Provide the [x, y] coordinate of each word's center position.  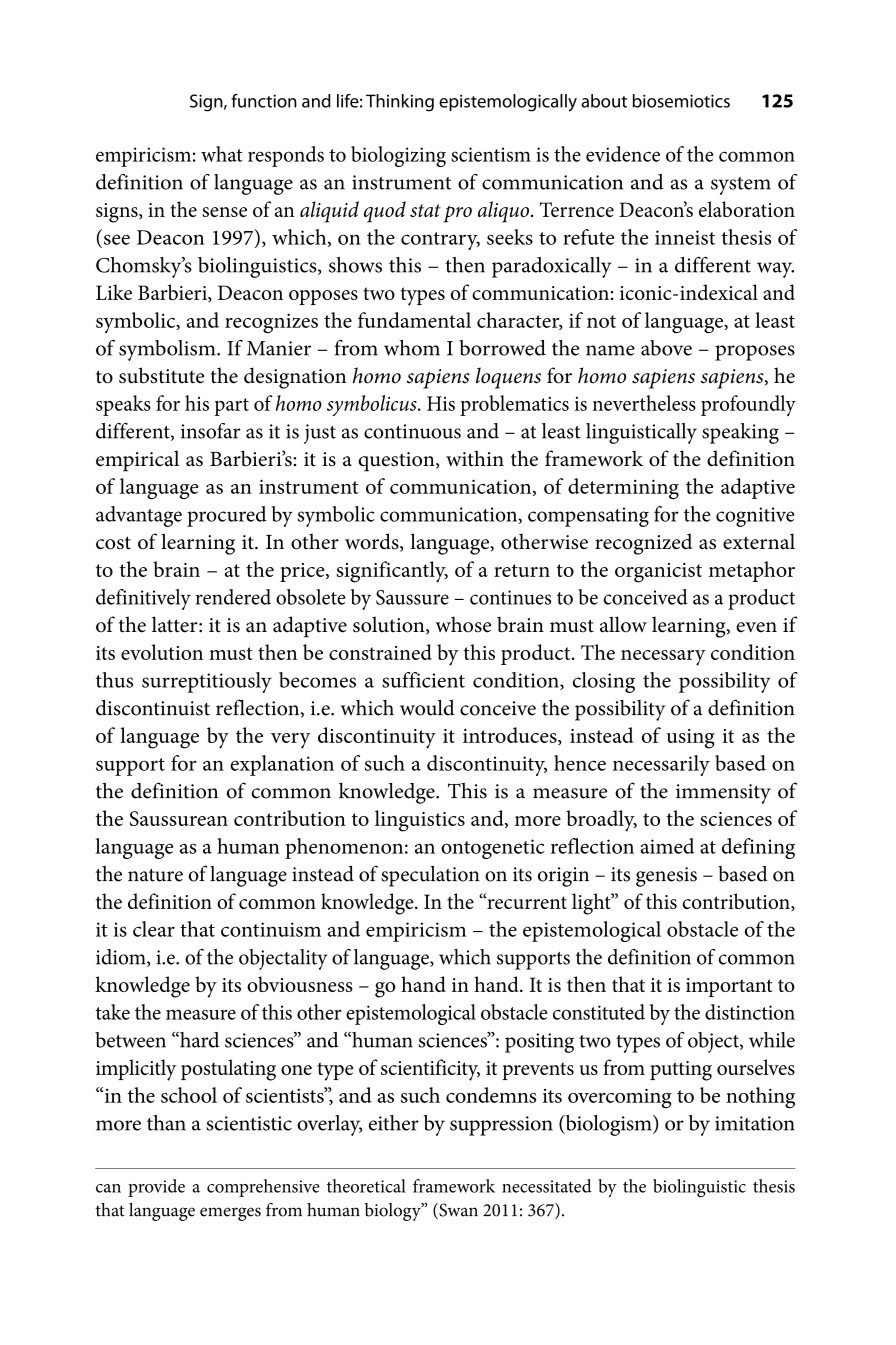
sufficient [423, 680]
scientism [491, 154]
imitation [755, 1123]
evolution [162, 652]
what [222, 154]
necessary [663, 658]
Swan [457, 1211]
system [741, 186]
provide [156, 1188]
